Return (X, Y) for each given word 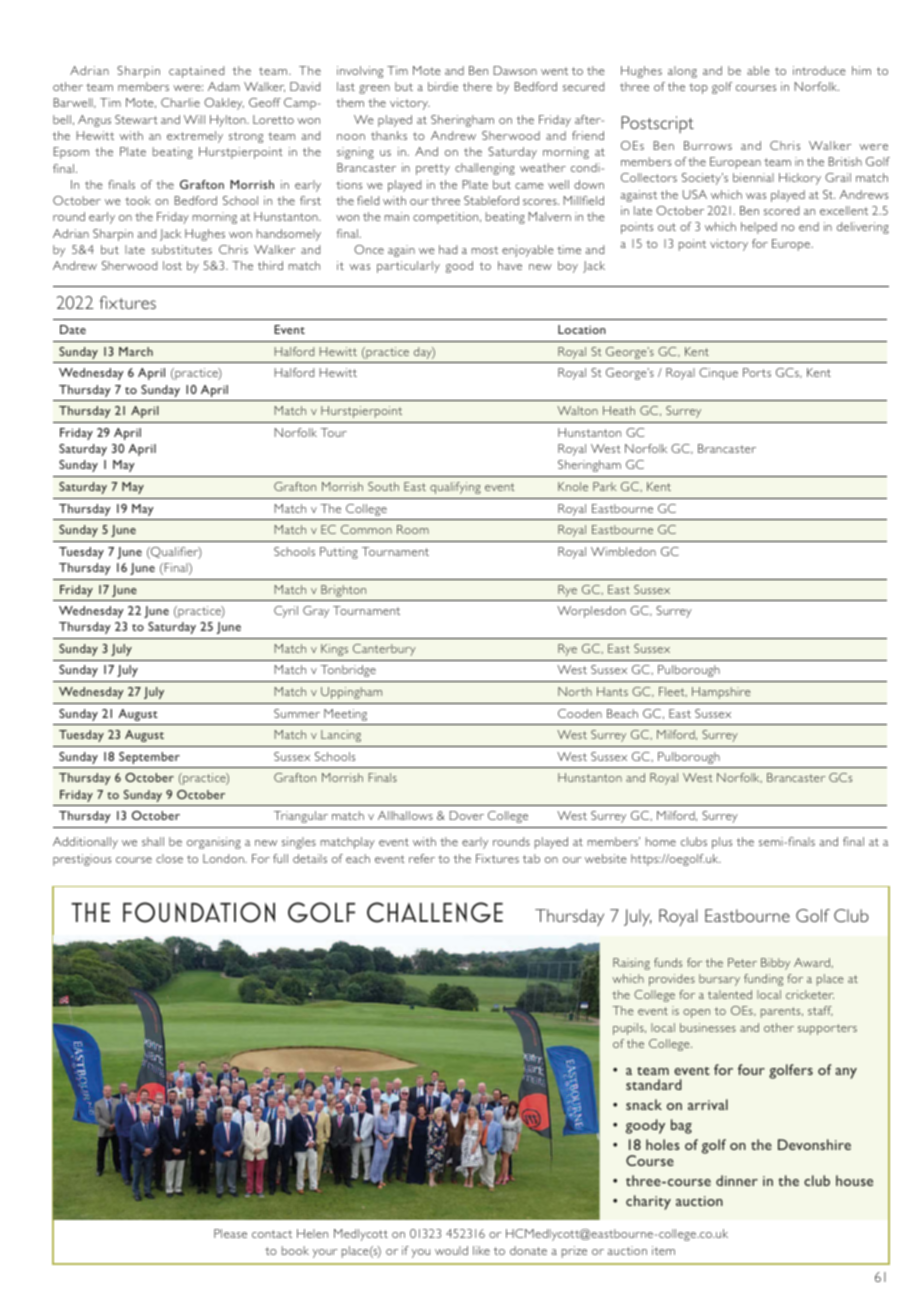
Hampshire (721, 693)
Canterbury (384, 650)
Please (230, 1233)
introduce (819, 70)
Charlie (180, 102)
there (477, 86)
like (481, 1250)
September (149, 758)
